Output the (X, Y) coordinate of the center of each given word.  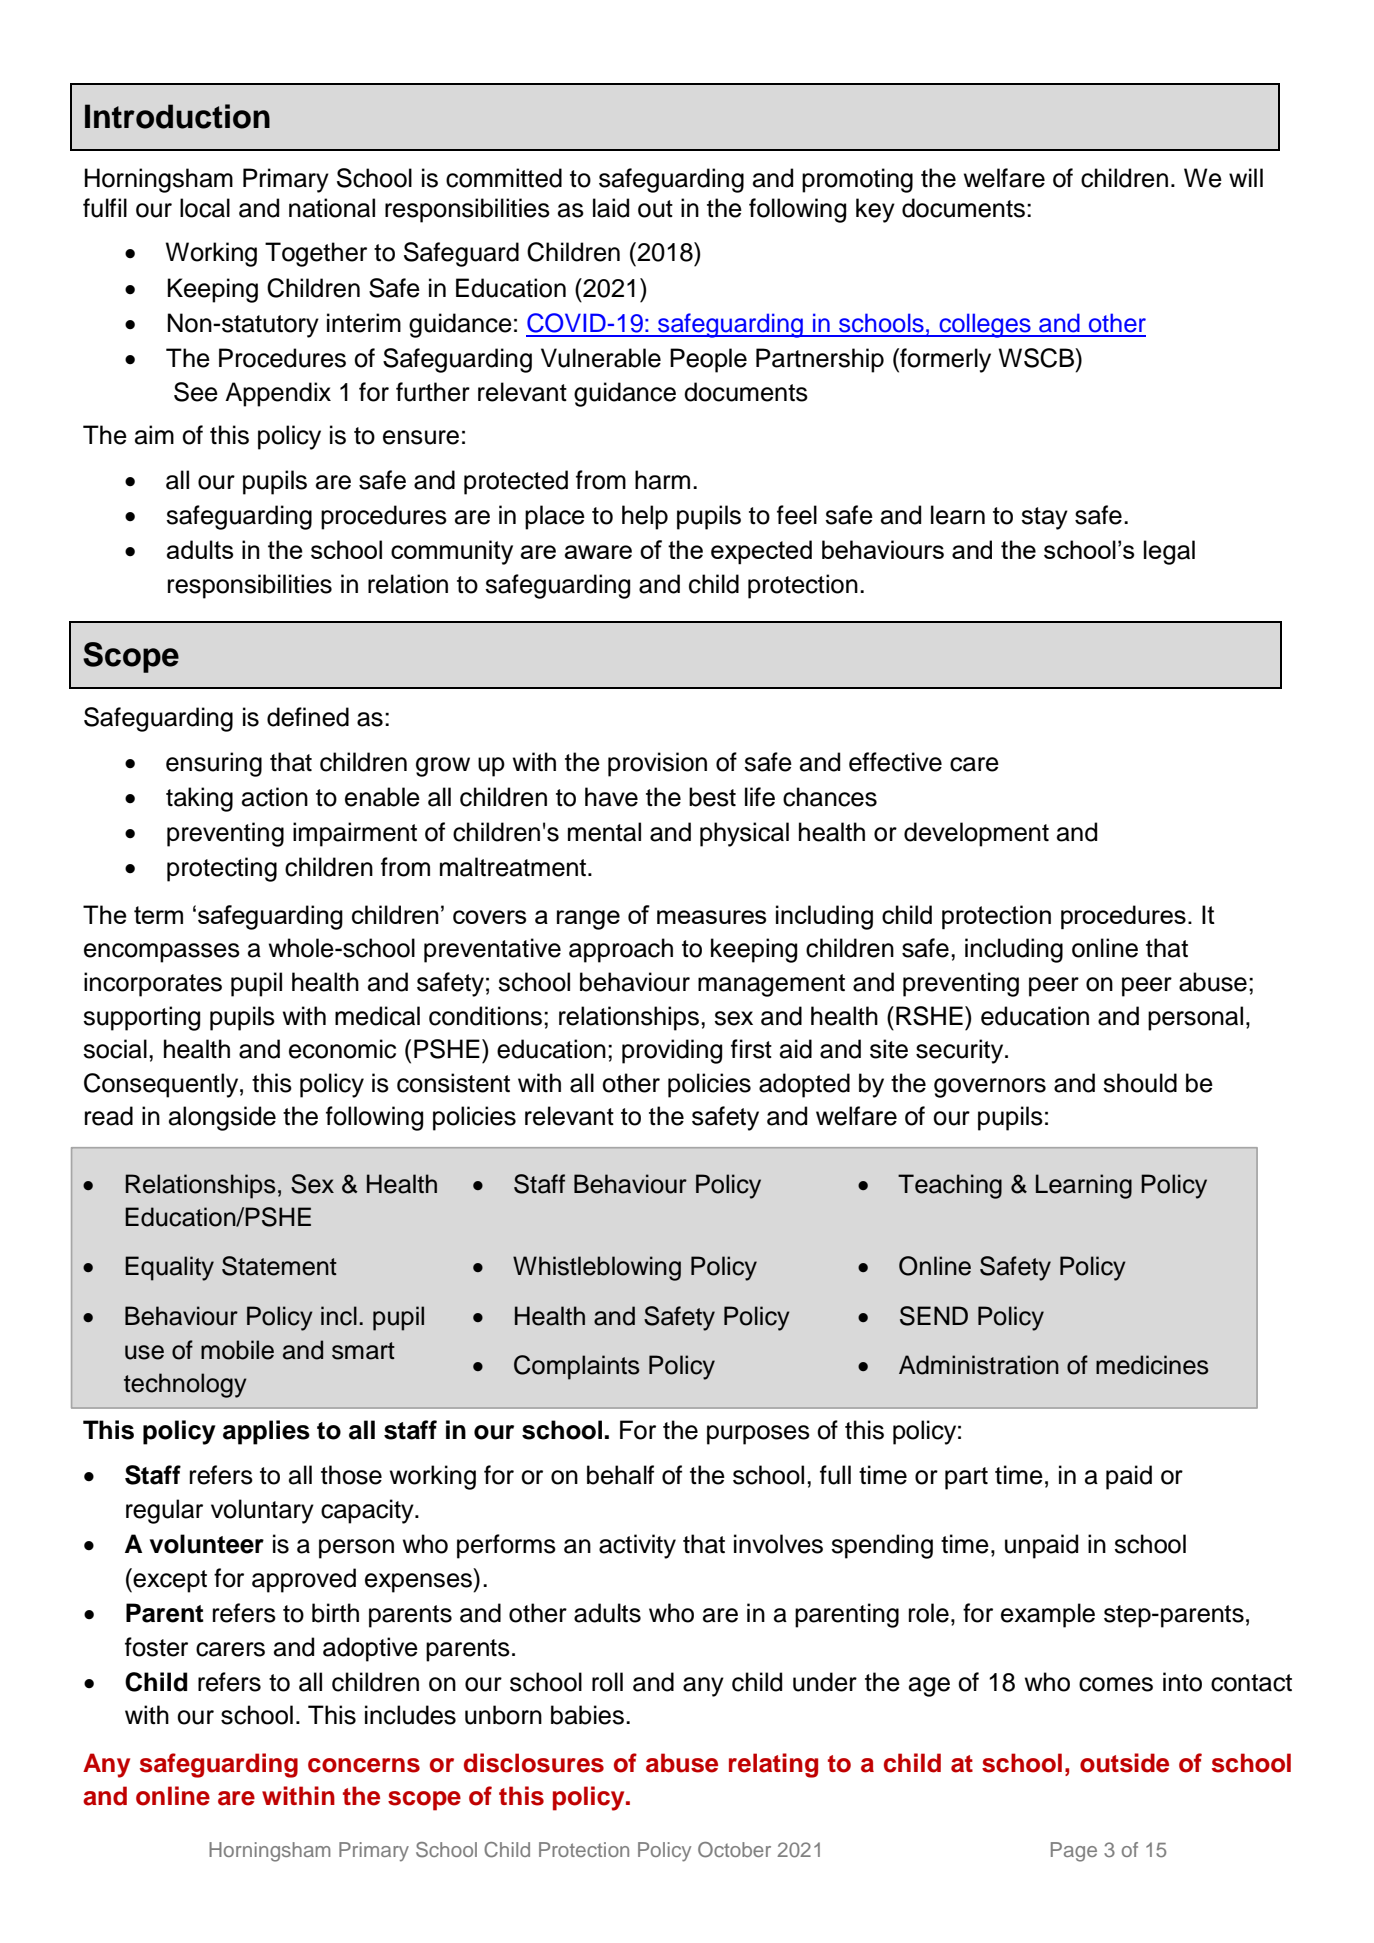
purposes (758, 1435)
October (734, 1850)
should (1140, 1083)
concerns (364, 1765)
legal (1169, 552)
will (1246, 177)
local (205, 208)
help (645, 517)
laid (611, 208)
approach (621, 950)
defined (308, 717)
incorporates (153, 984)
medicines (1152, 1365)
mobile (237, 1350)
